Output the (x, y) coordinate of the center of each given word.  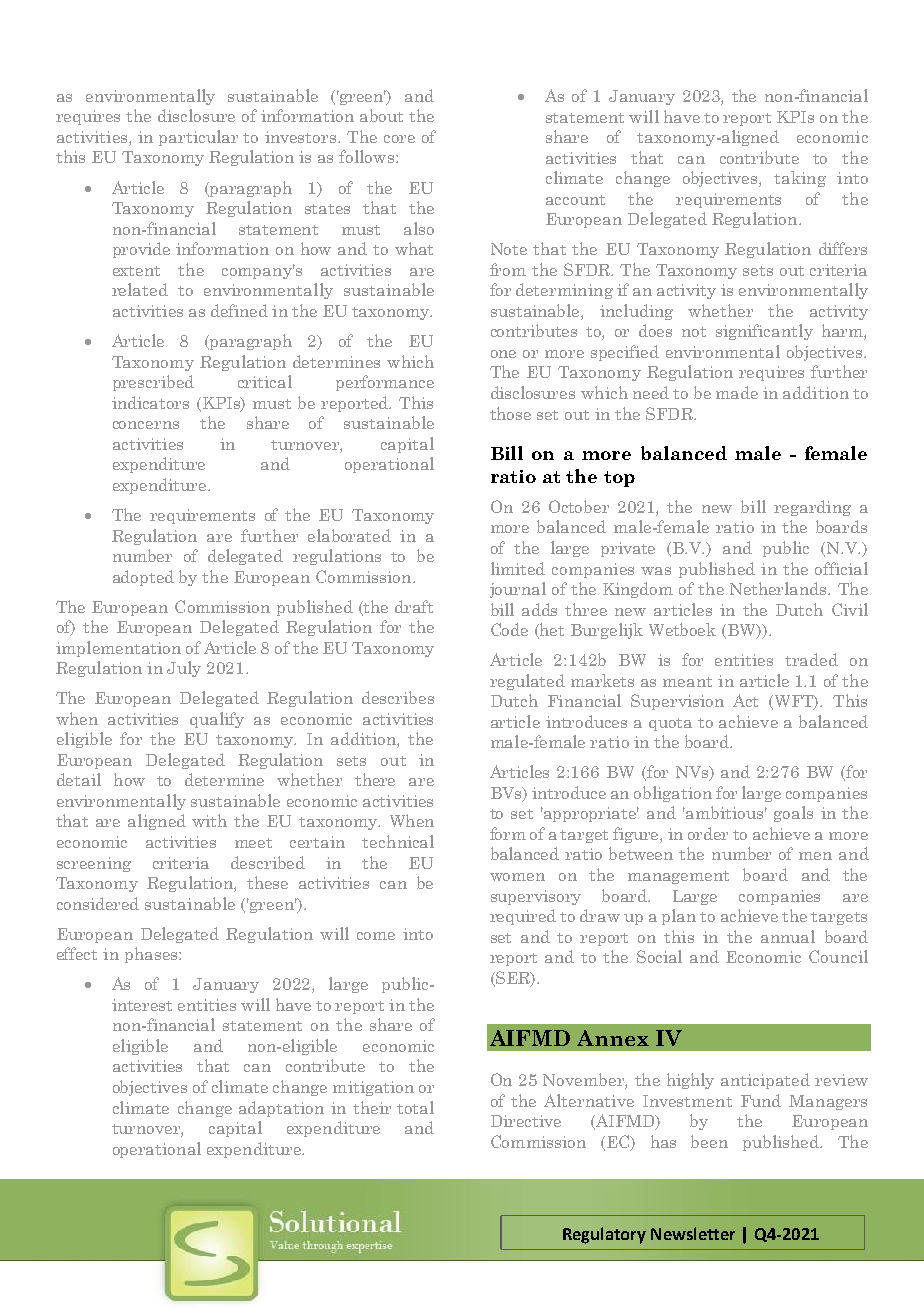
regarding (812, 508)
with (209, 820)
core (399, 139)
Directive (526, 1121)
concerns (146, 425)
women (517, 877)
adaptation (281, 1109)
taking (800, 179)
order (708, 833)
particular (198, 138)
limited (518, 568)
